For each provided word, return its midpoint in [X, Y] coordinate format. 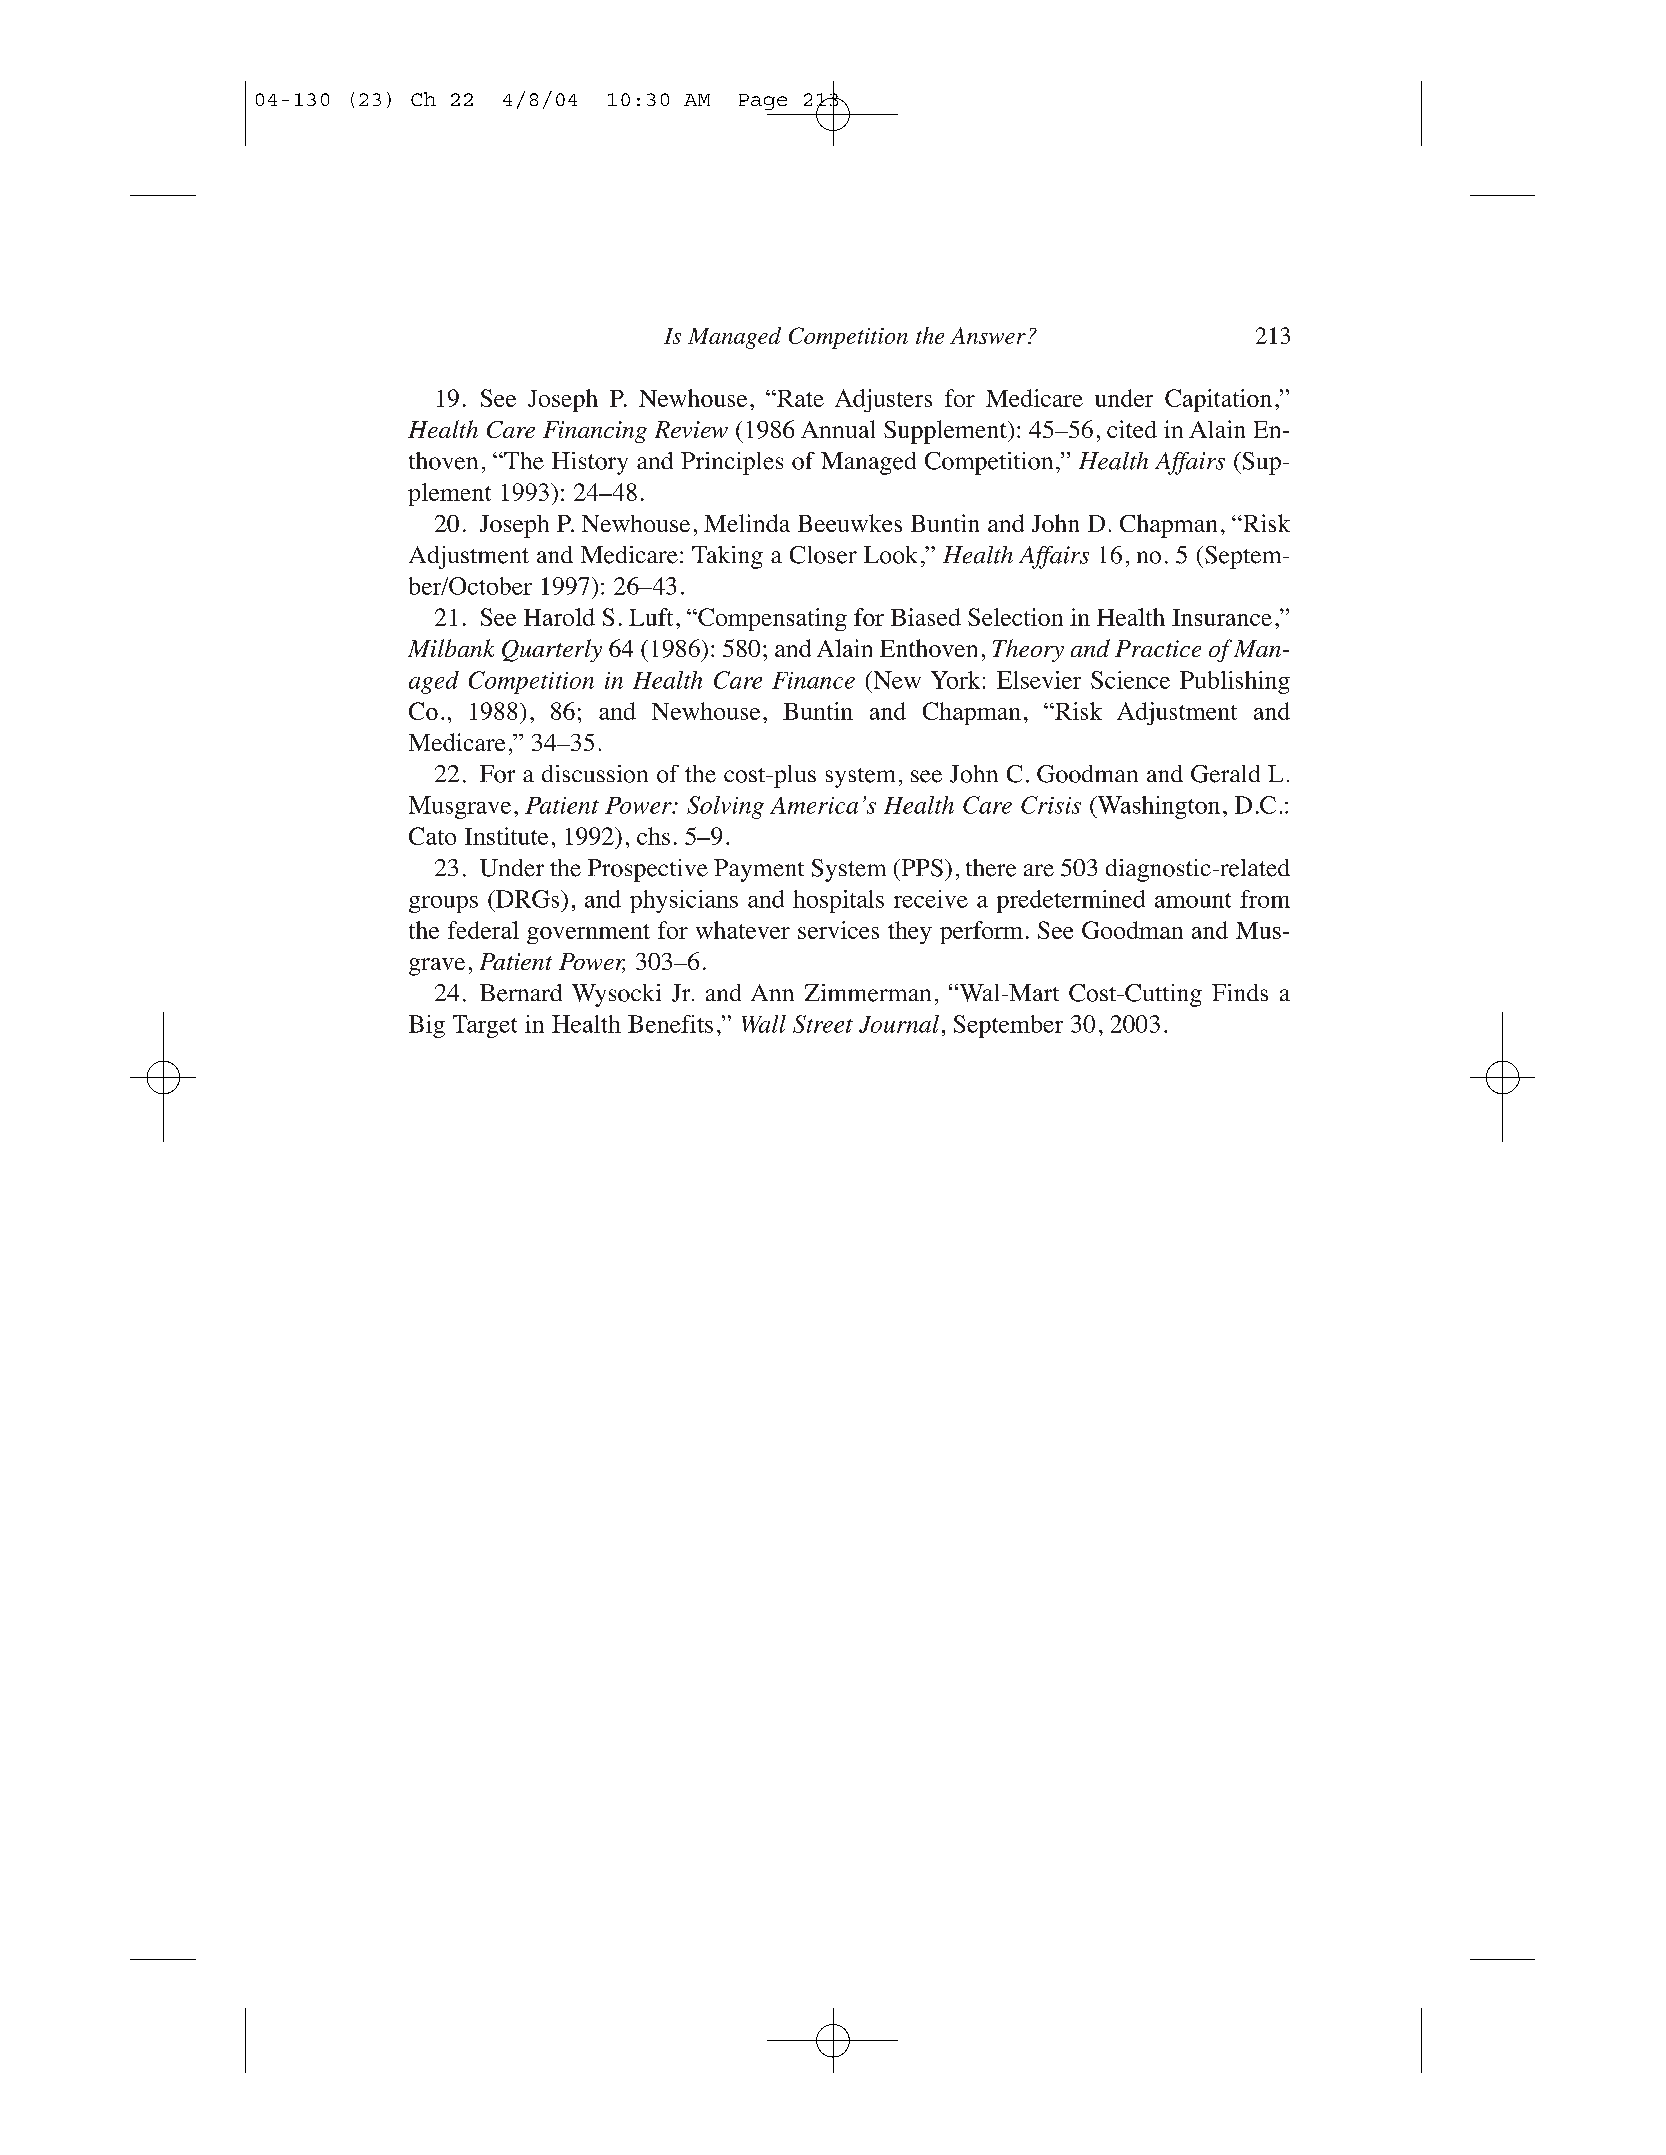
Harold [559, 617]
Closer [823, 555]
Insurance [1222, 617]
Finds [1240, 992]
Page [763, 102]
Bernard [521, 993]
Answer [988, 335]
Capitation [1218, 400]
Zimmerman [868, 993]
